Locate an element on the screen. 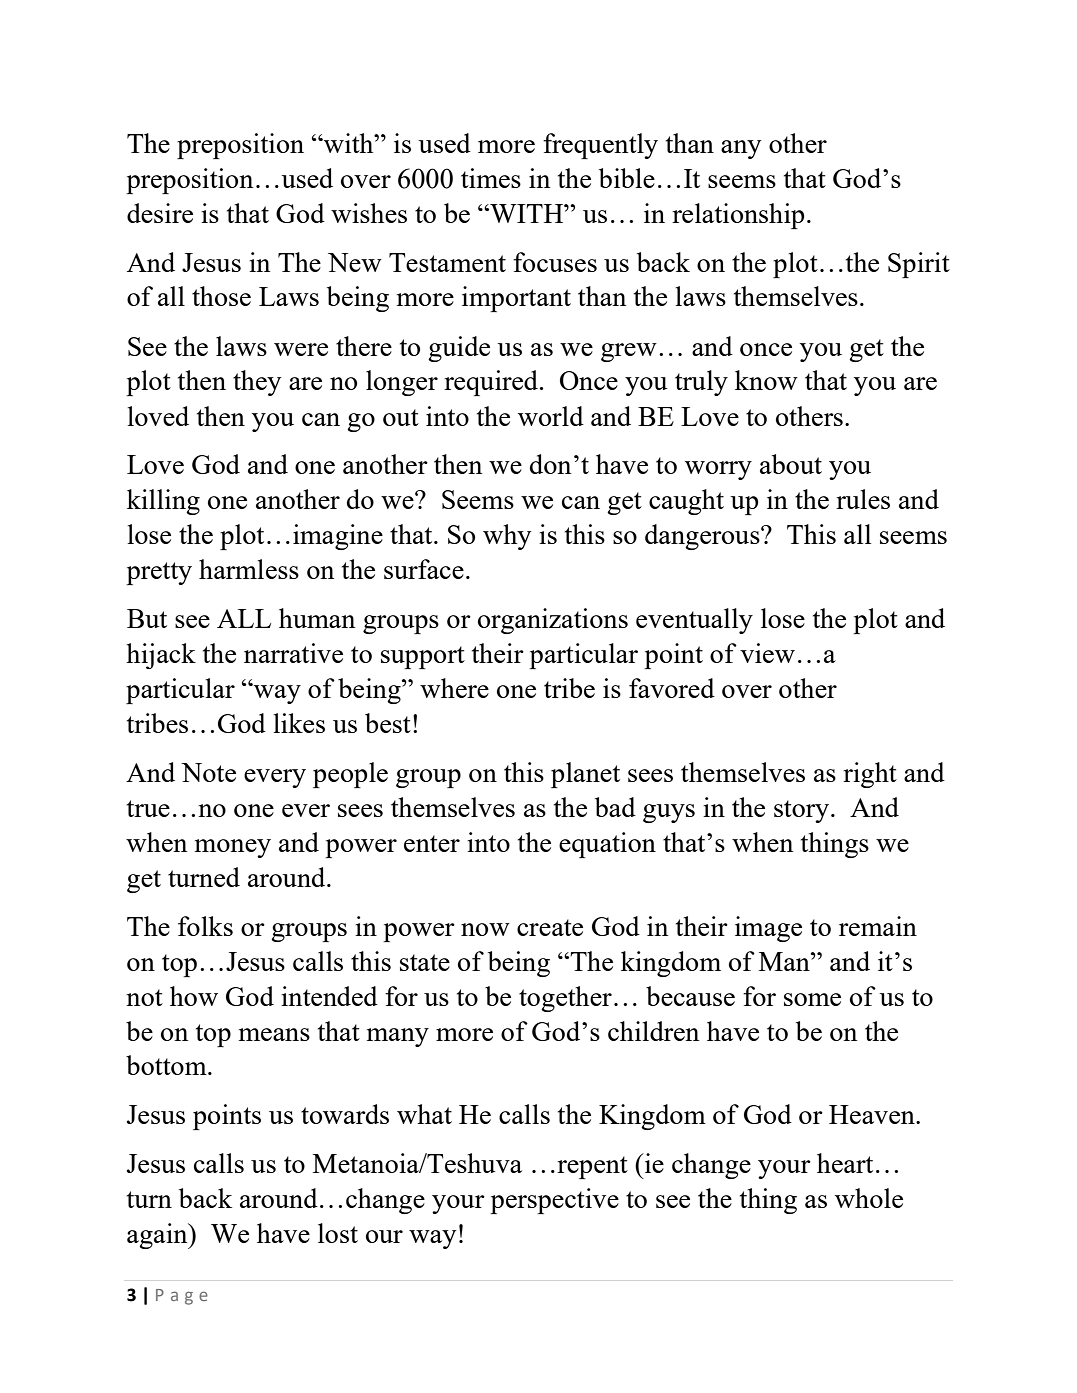  desire is located at coordinates (160, 213).
